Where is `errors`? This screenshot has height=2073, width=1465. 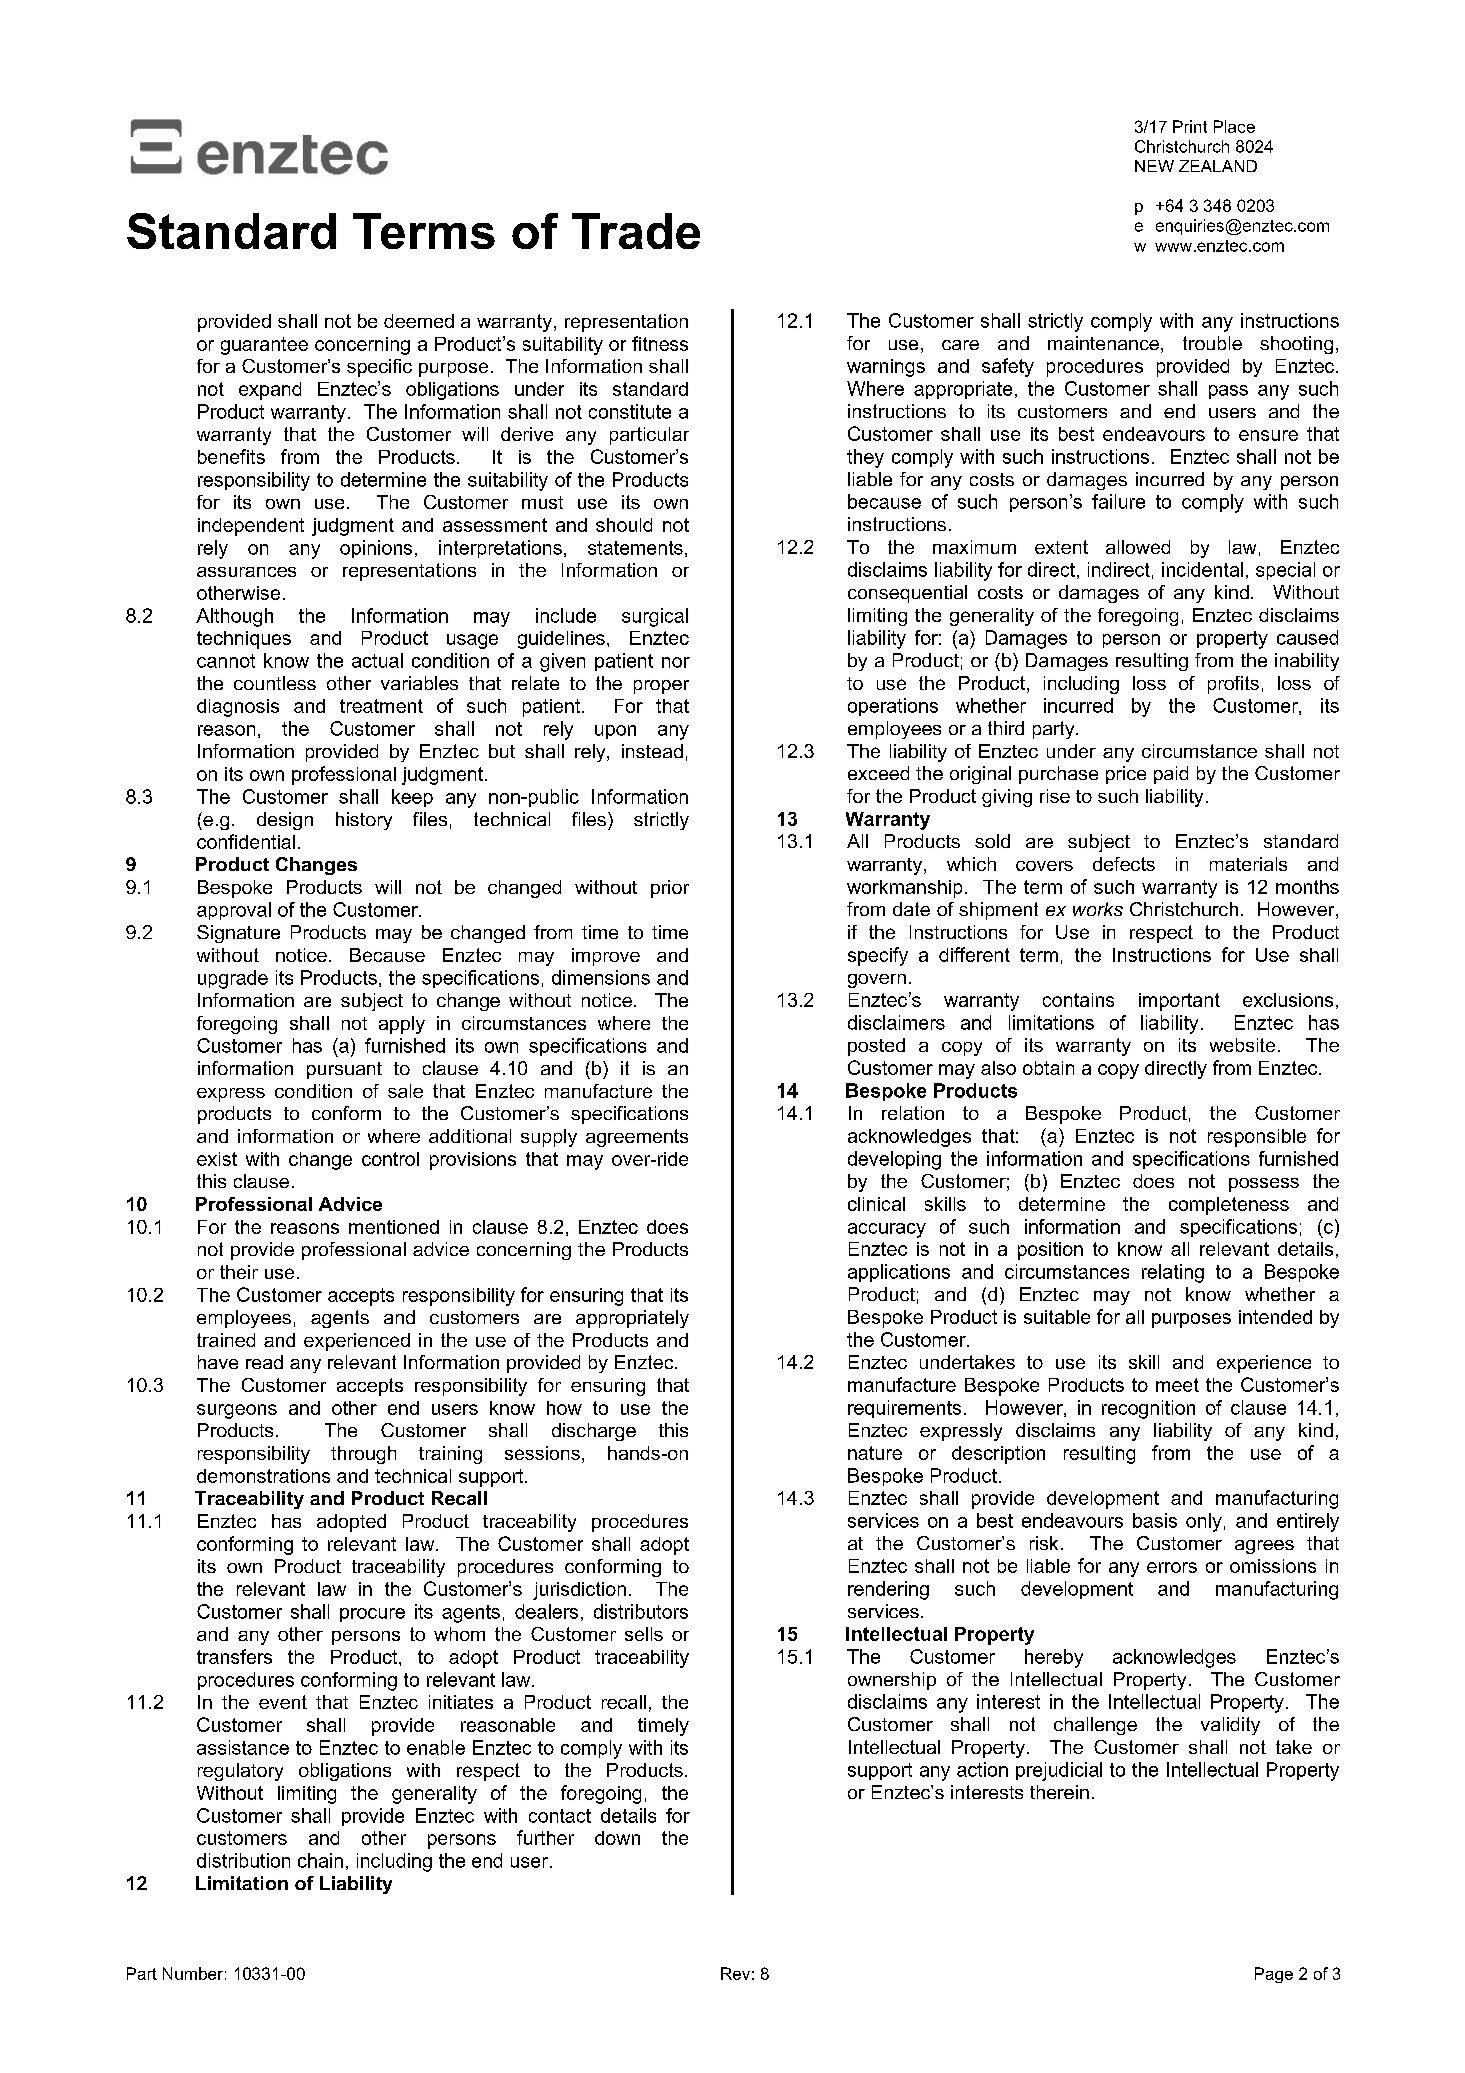
errors is located at coordinates (1172, 1567).
